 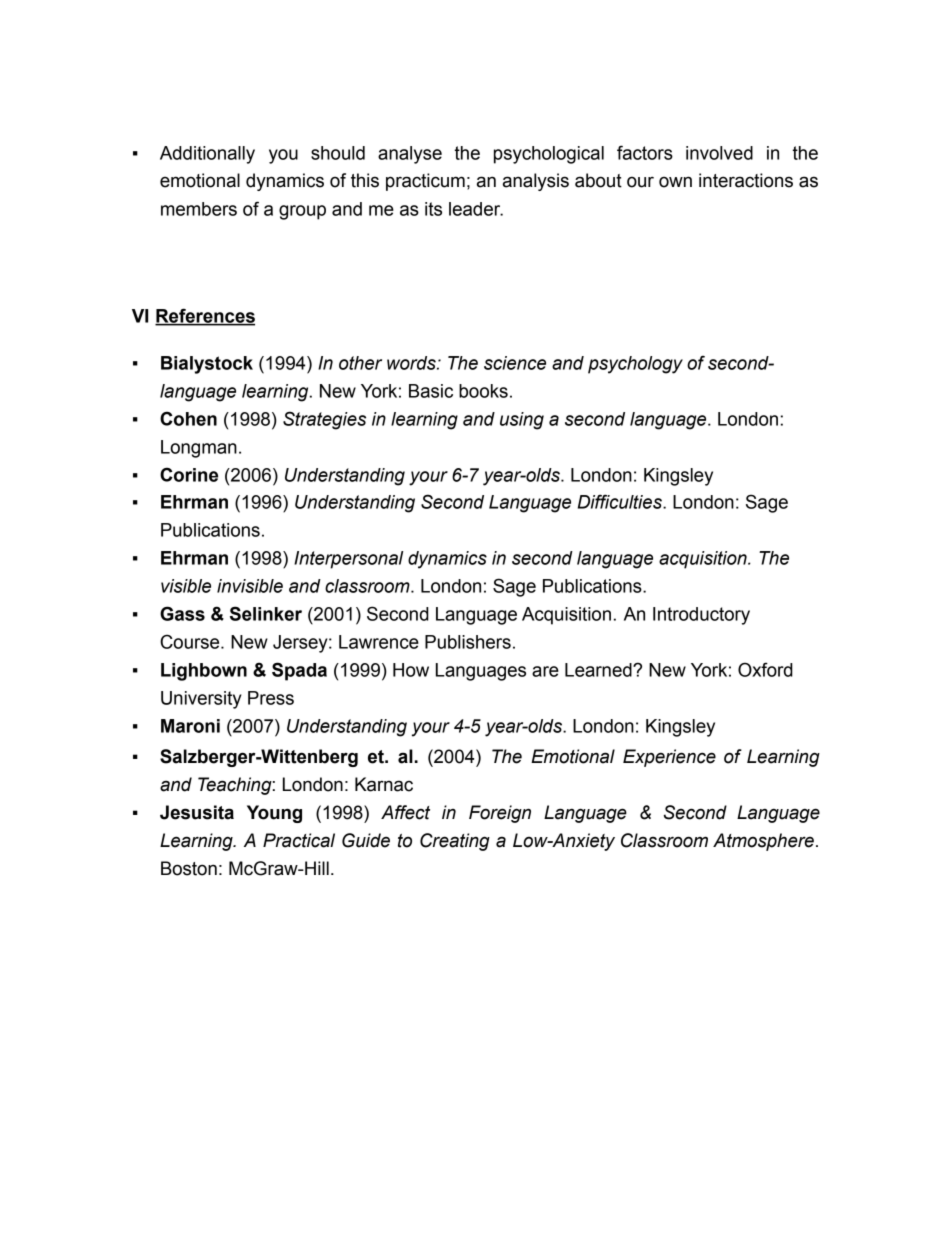 I want to click on Additionally, so click(x=207, y=155).
